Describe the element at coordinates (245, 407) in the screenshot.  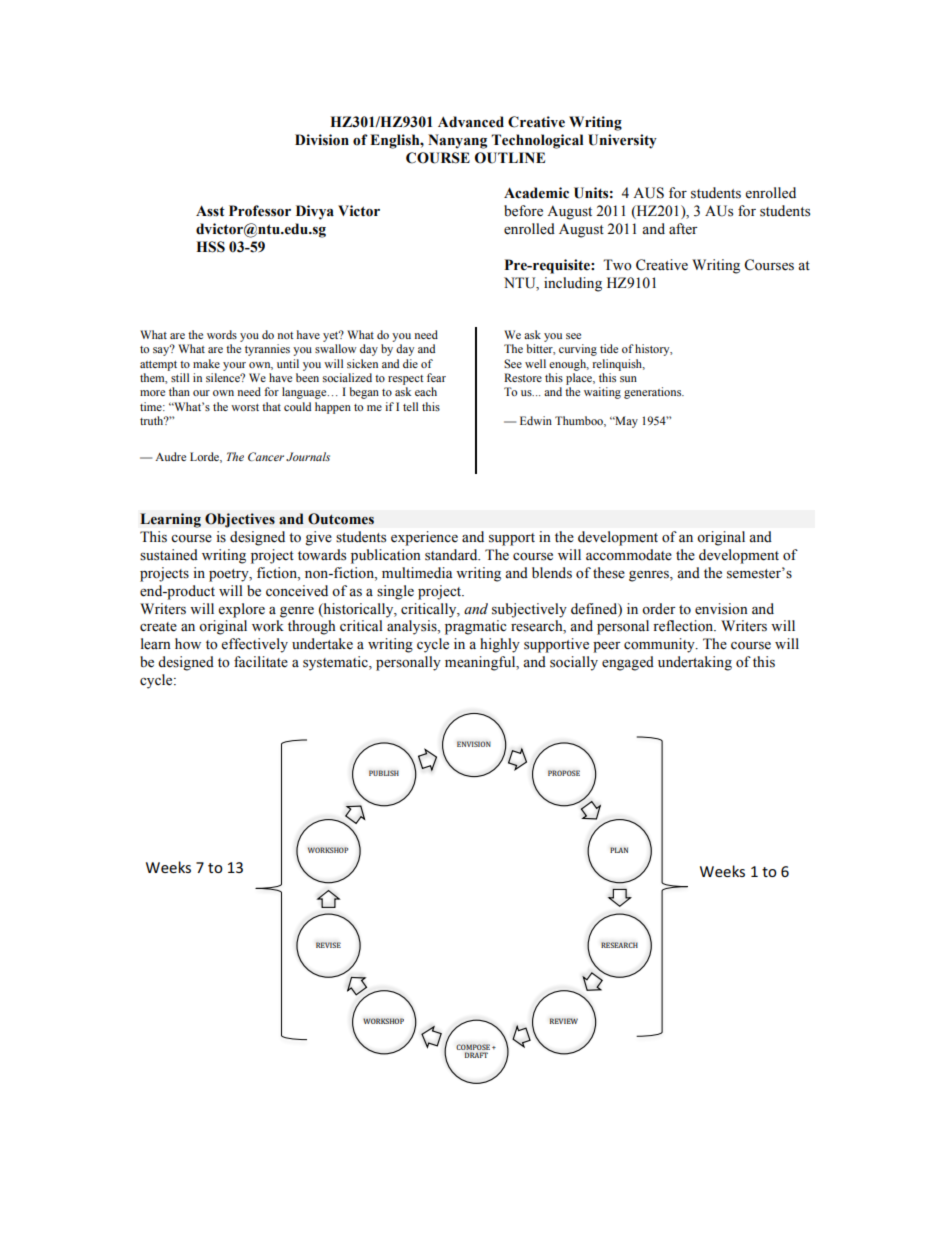
I see `worst` at that location.
